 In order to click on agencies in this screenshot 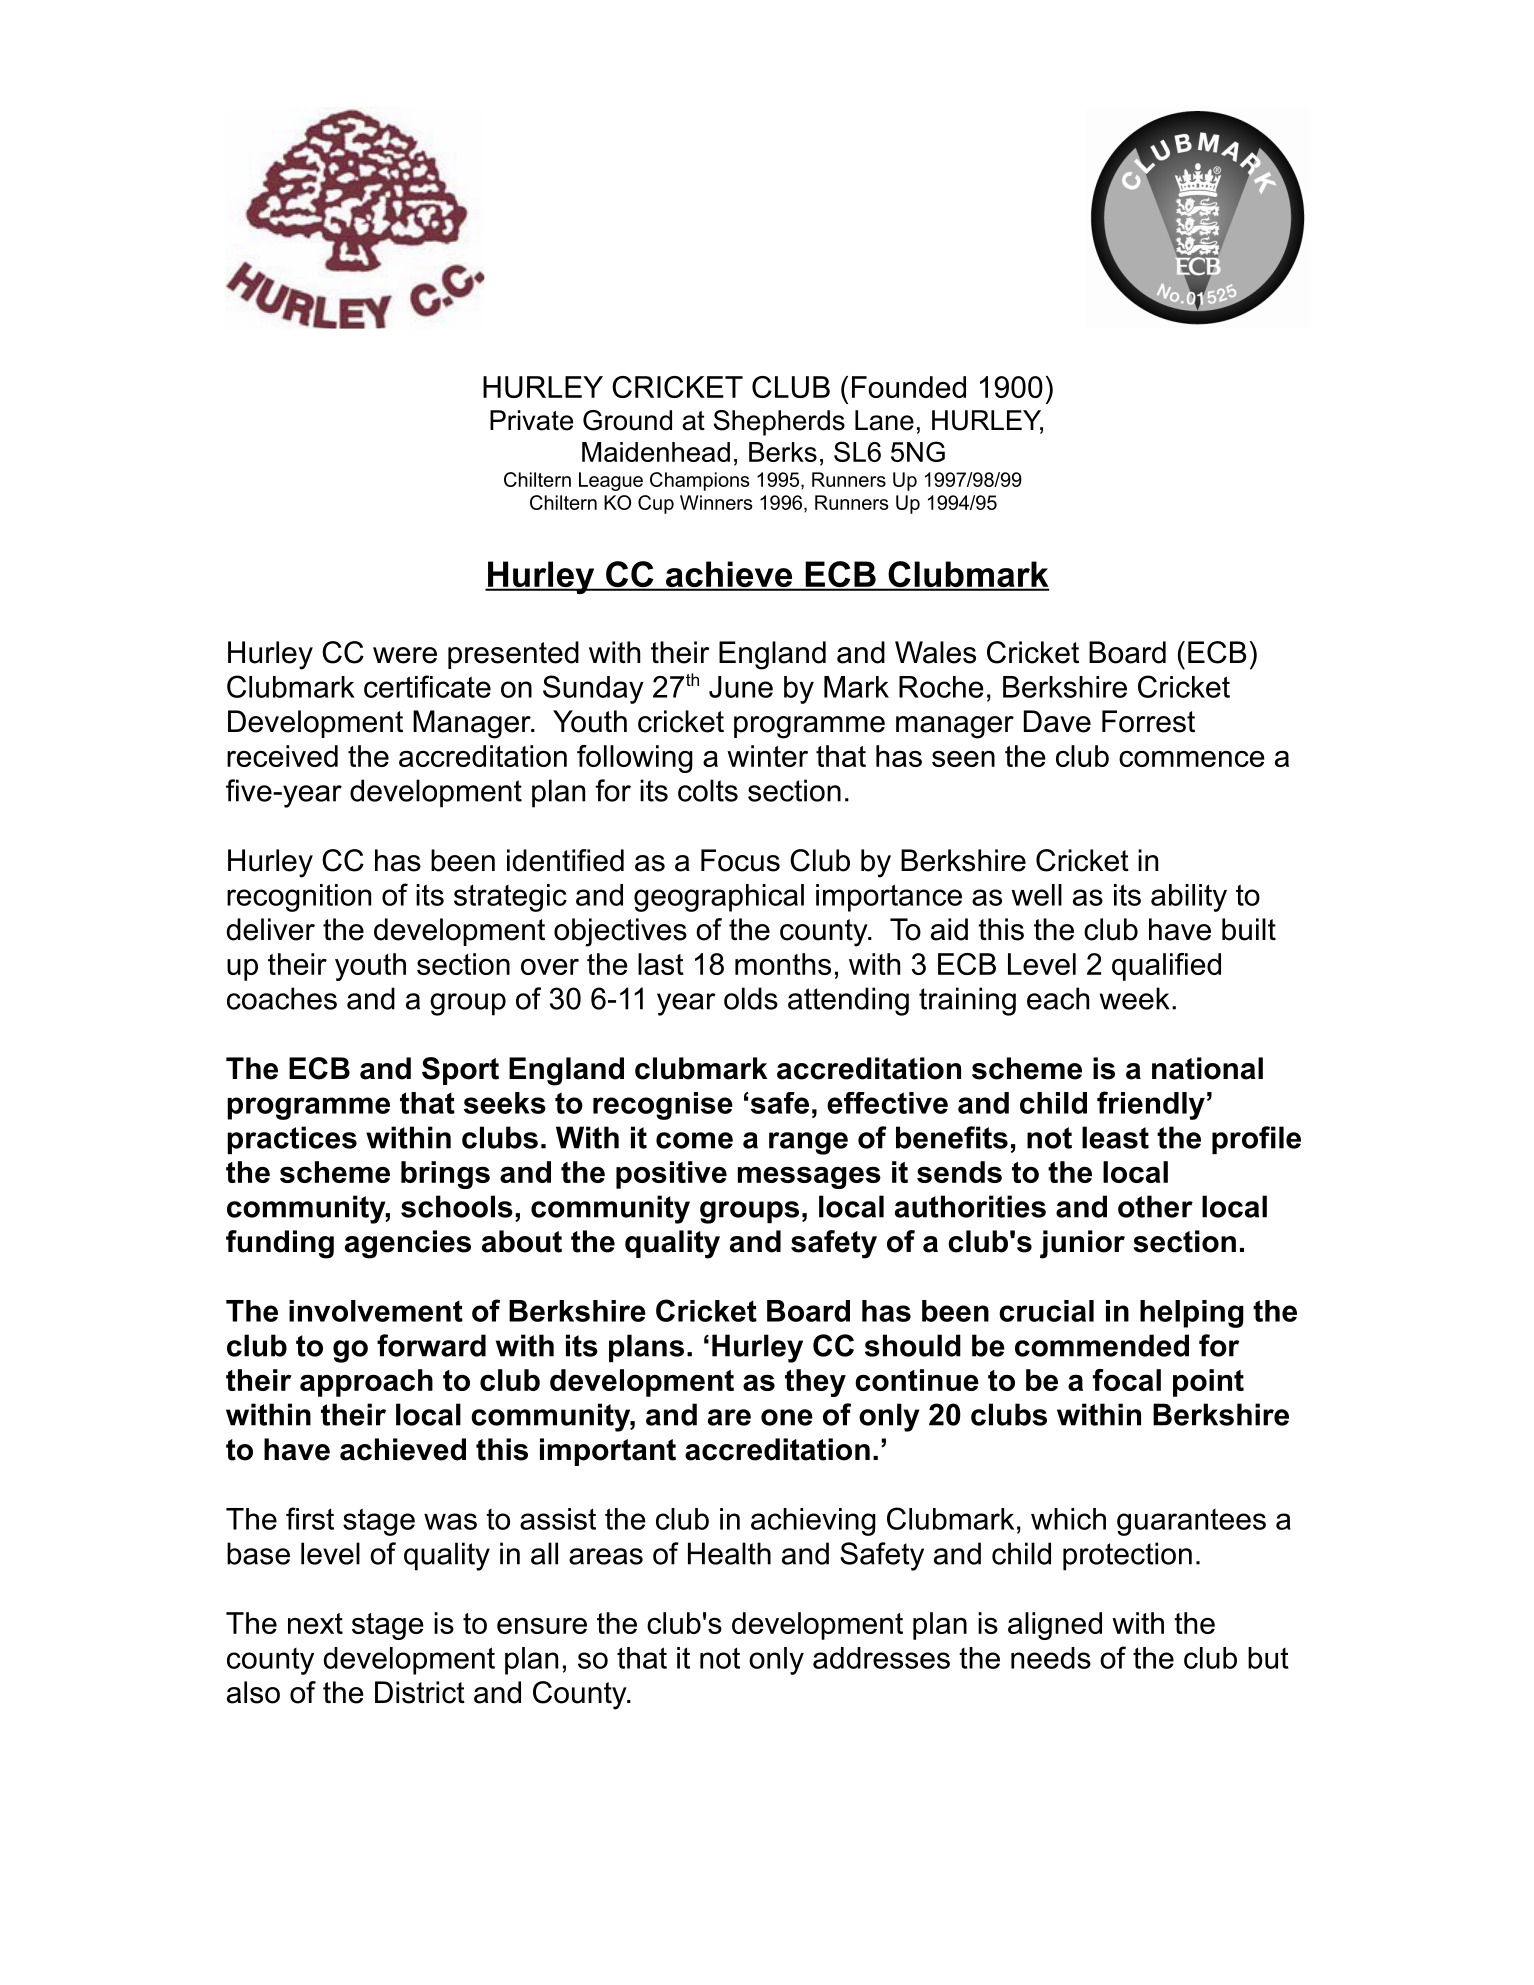, I will do `click(408, 1244)`.
